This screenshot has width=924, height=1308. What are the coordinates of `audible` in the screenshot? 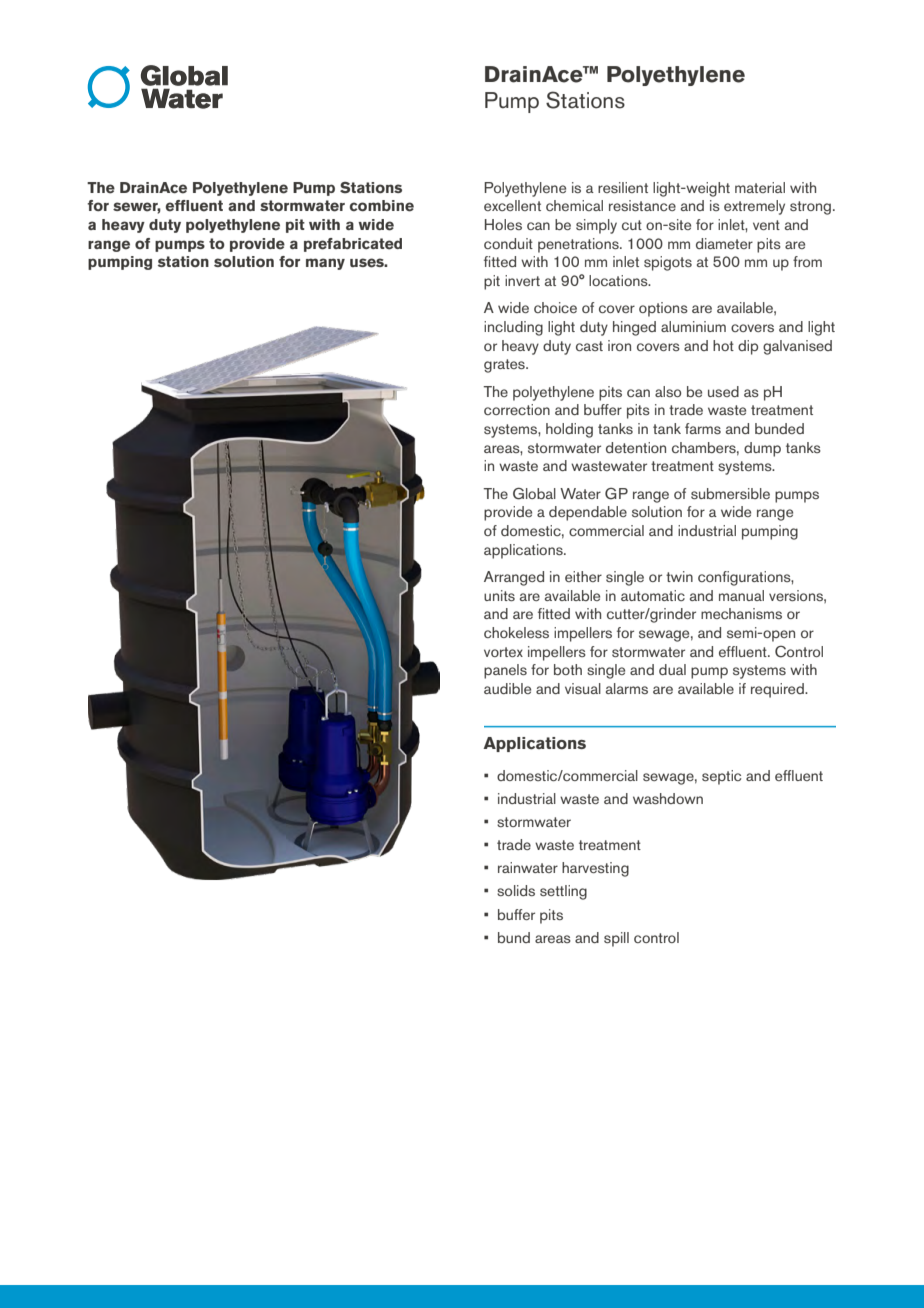 It's located at (507, 688).
